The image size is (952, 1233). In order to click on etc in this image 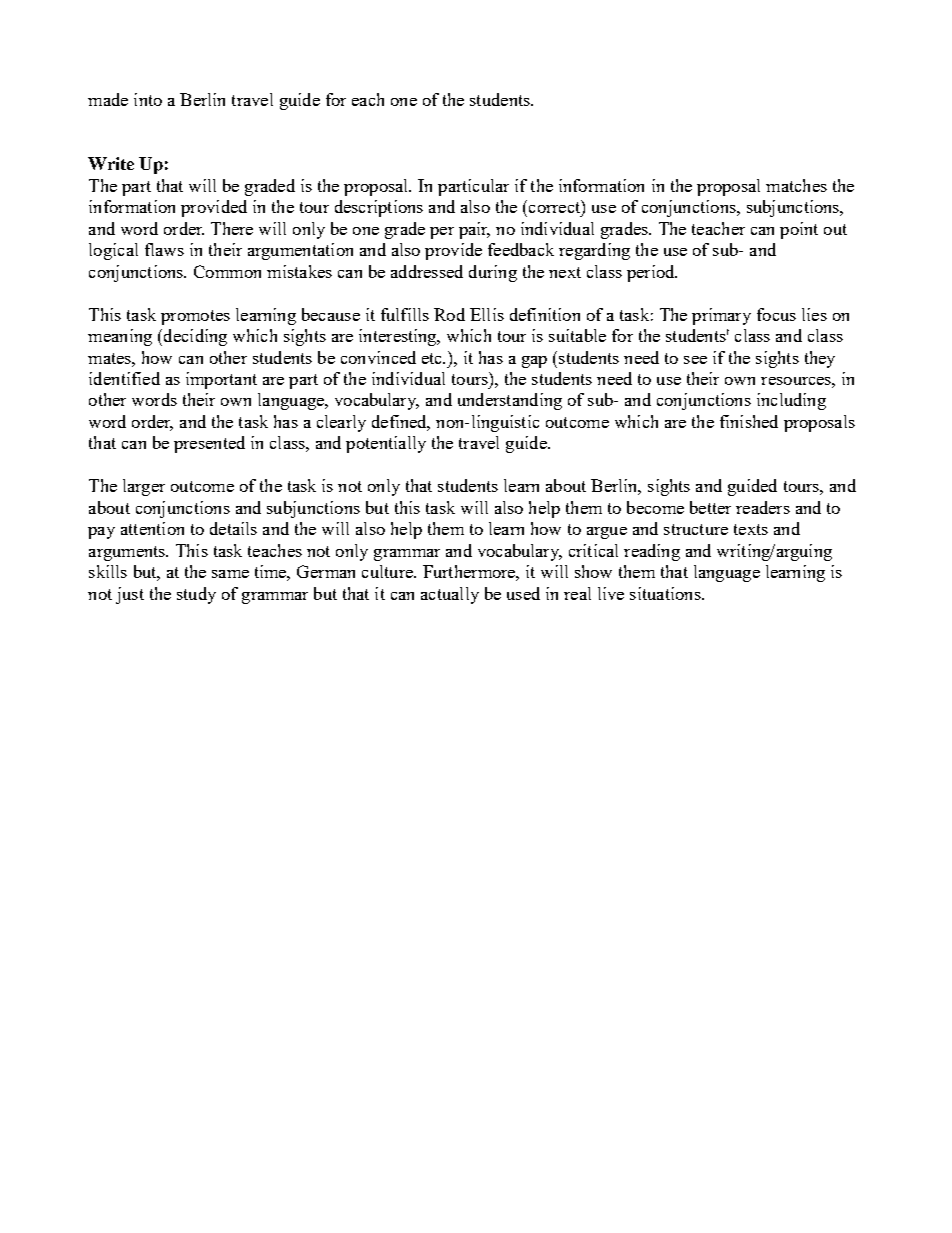, I will do `click(433, 358)`.
